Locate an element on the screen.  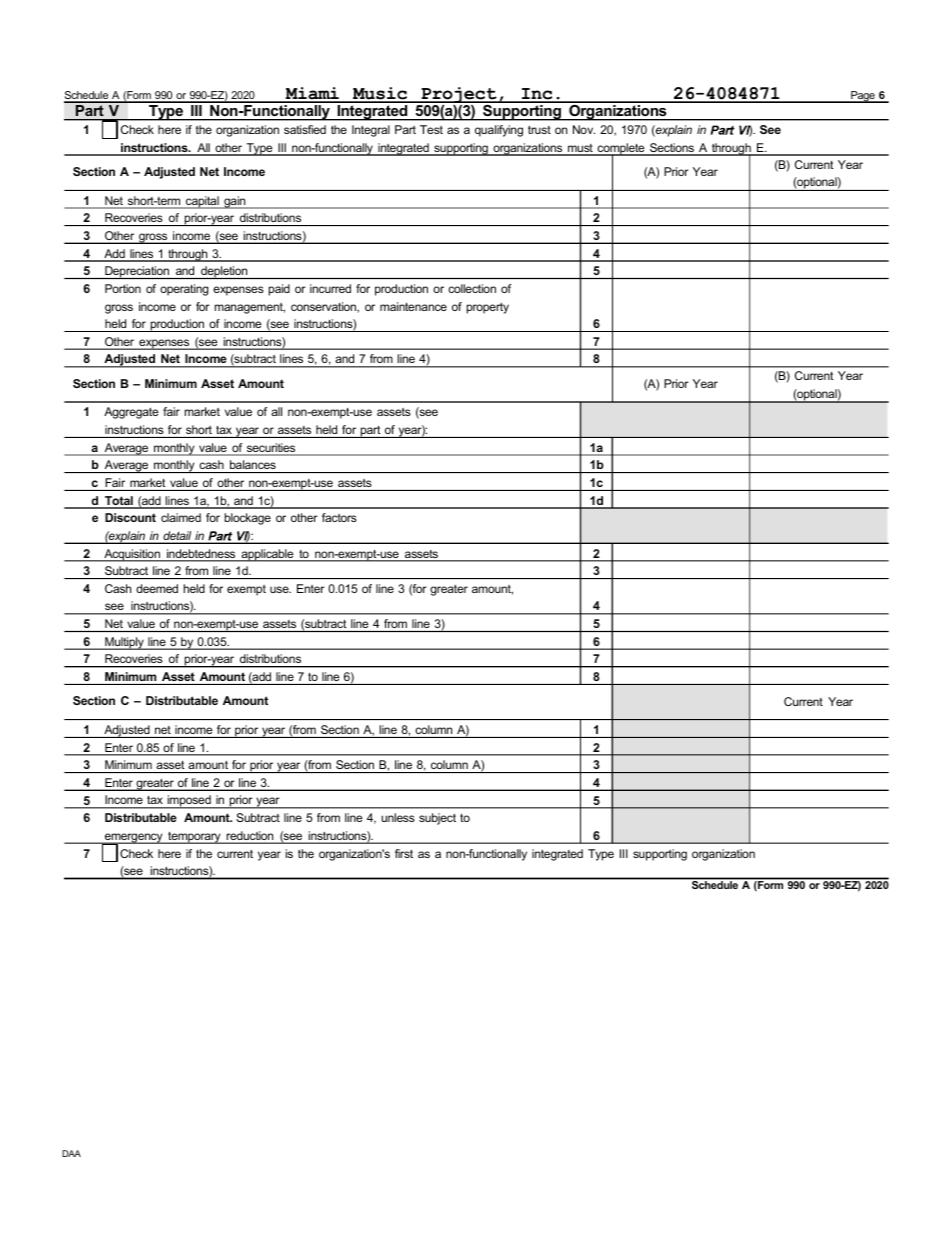
imposed is located at coordinates (189, 802).
